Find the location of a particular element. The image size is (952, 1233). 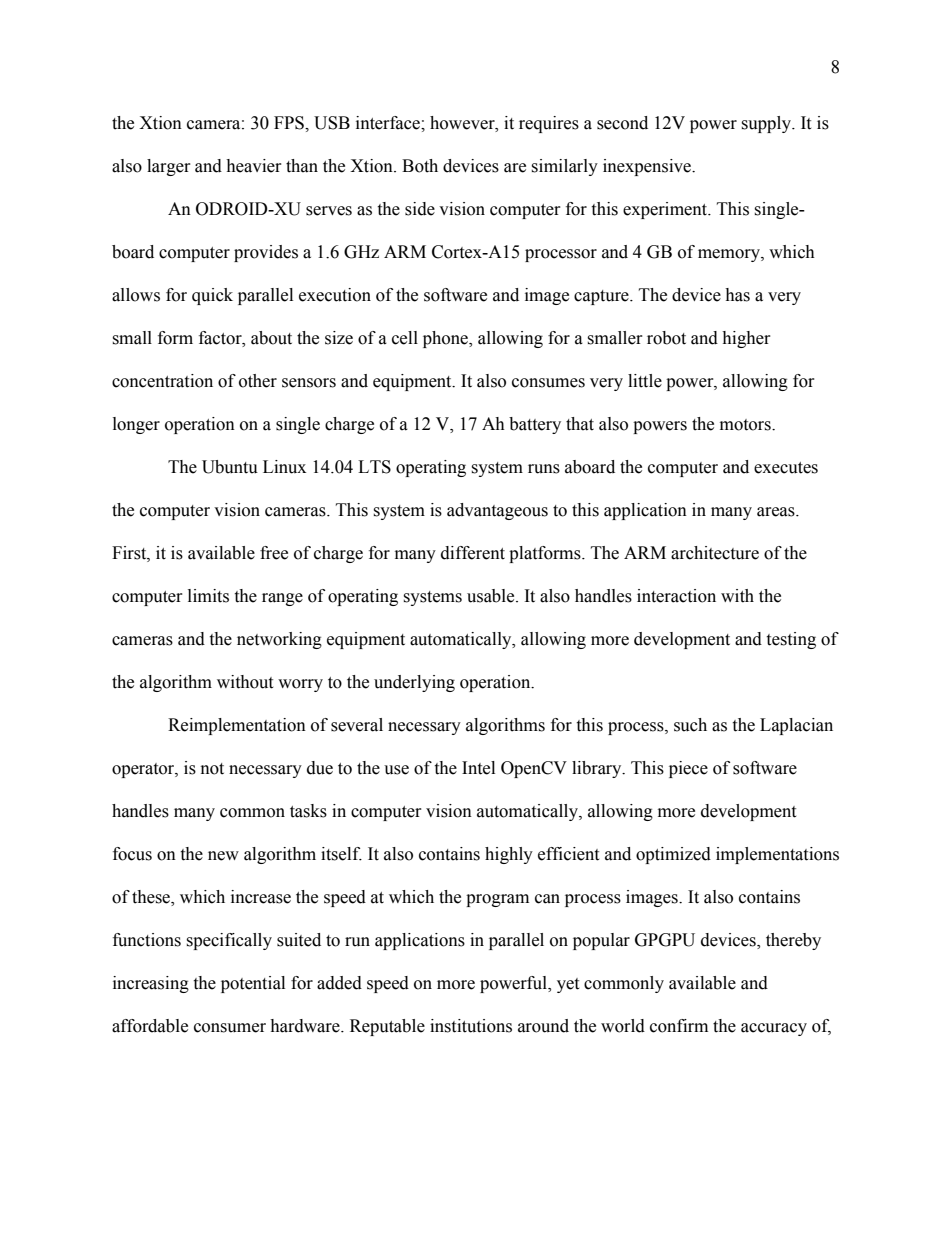

confirm is located at coordinates (679, 1026).
